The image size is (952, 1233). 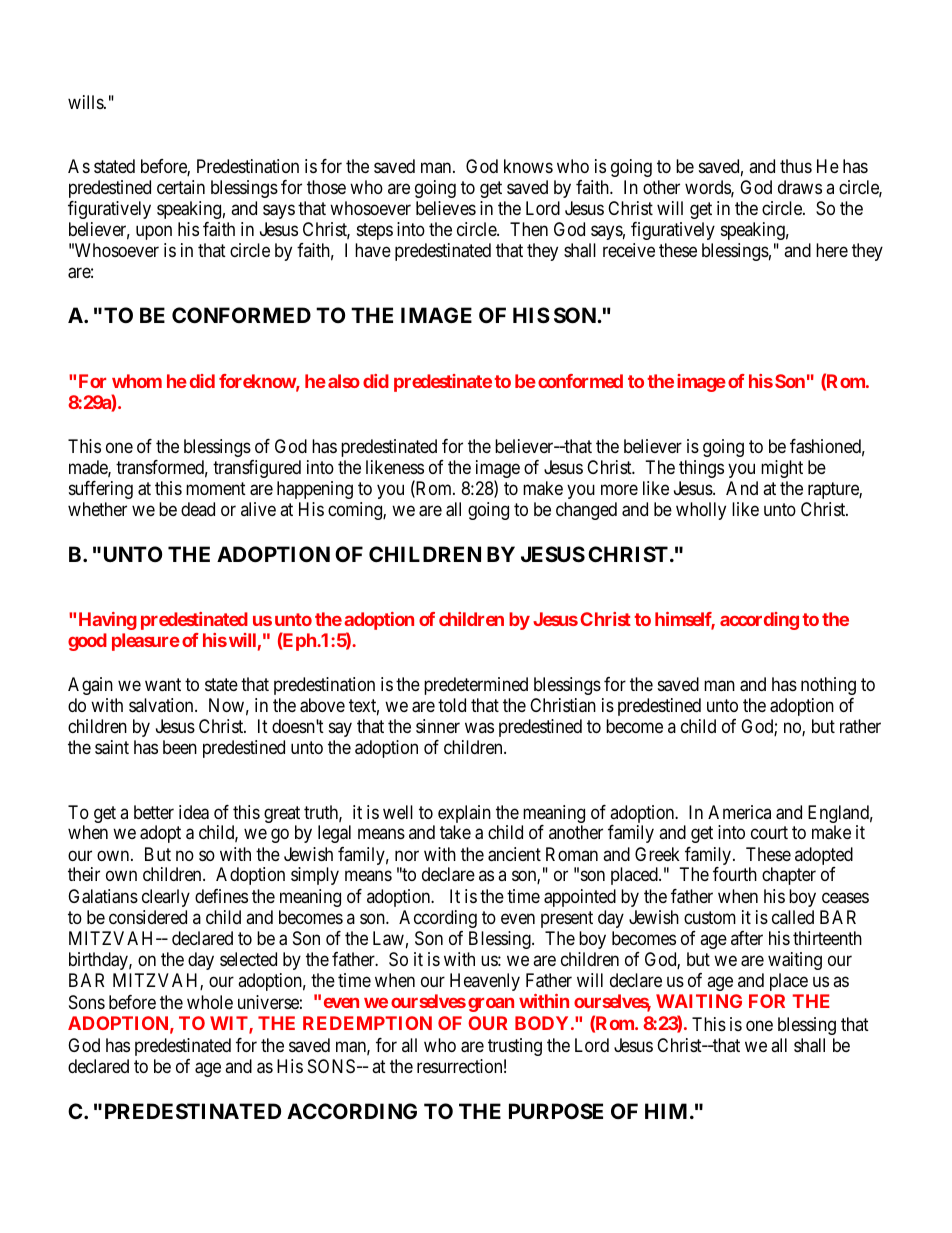 What do you see at coordinates (146, 642) in the page?
I see `pleasure` at bounding box center [146, 642].
